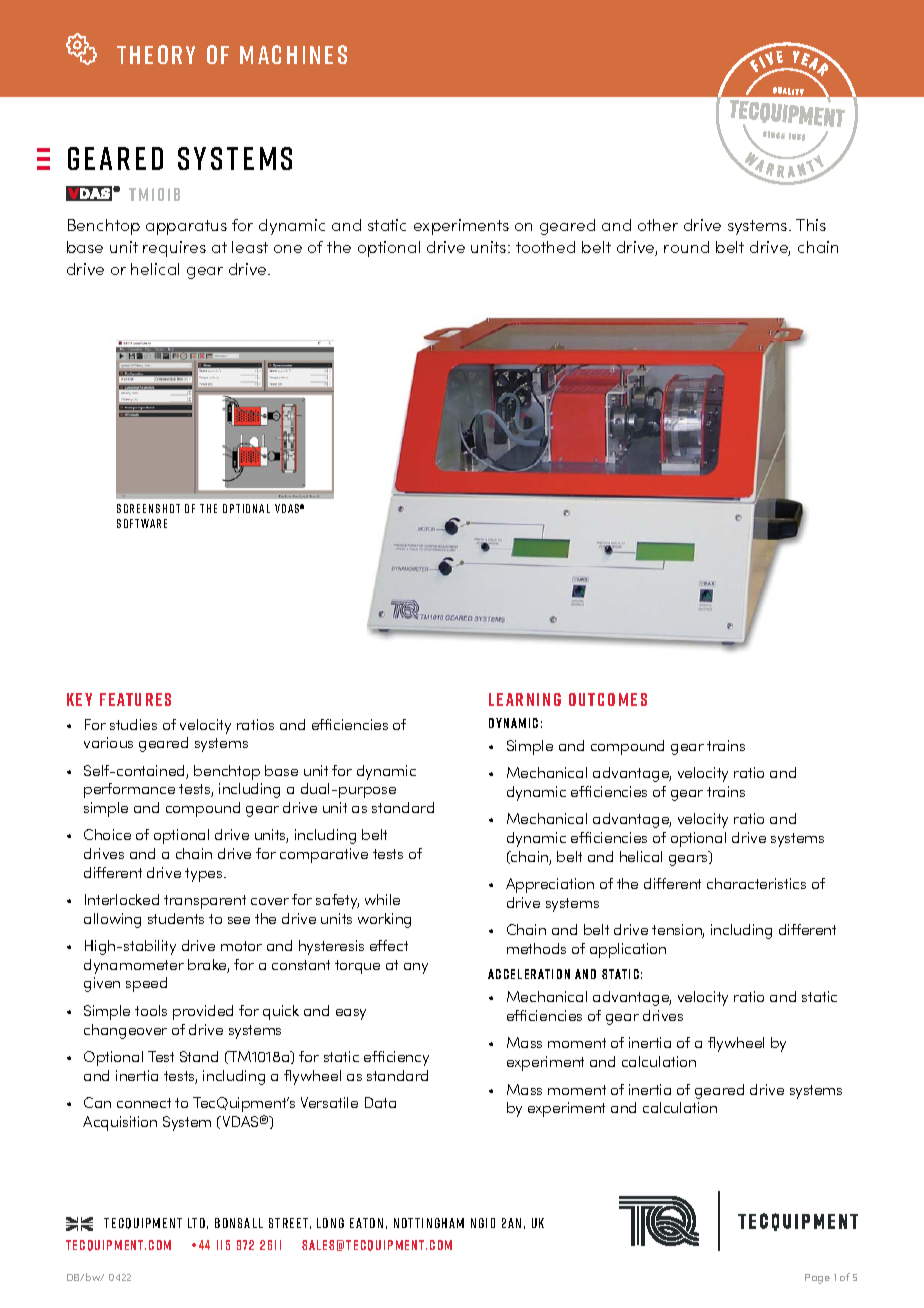 This image has height=1308, width=924. Describe the element at coordinates (416, 968) in the image. I see `any` at that location.
